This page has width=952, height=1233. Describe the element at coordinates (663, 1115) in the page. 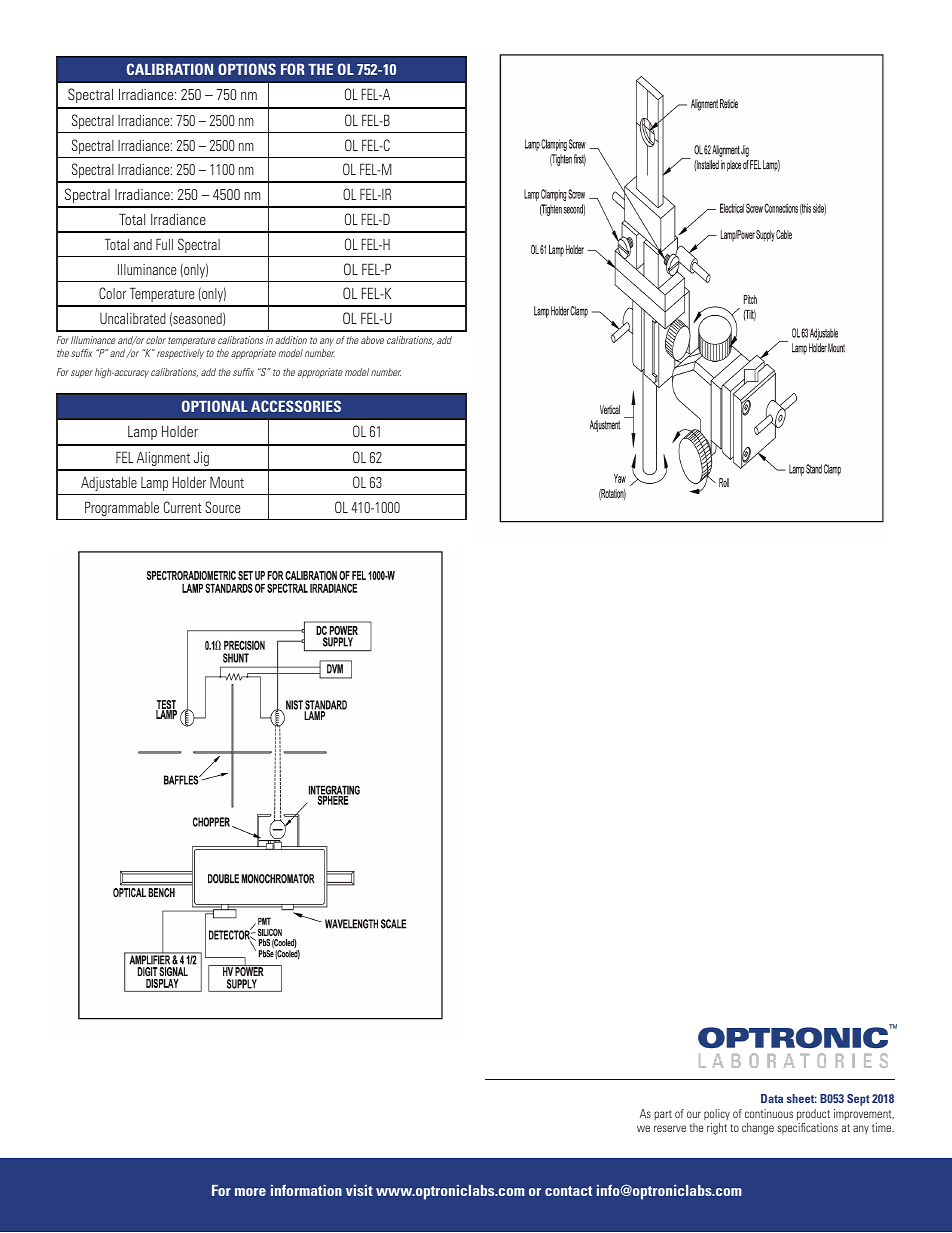

I see `part` at that location.
